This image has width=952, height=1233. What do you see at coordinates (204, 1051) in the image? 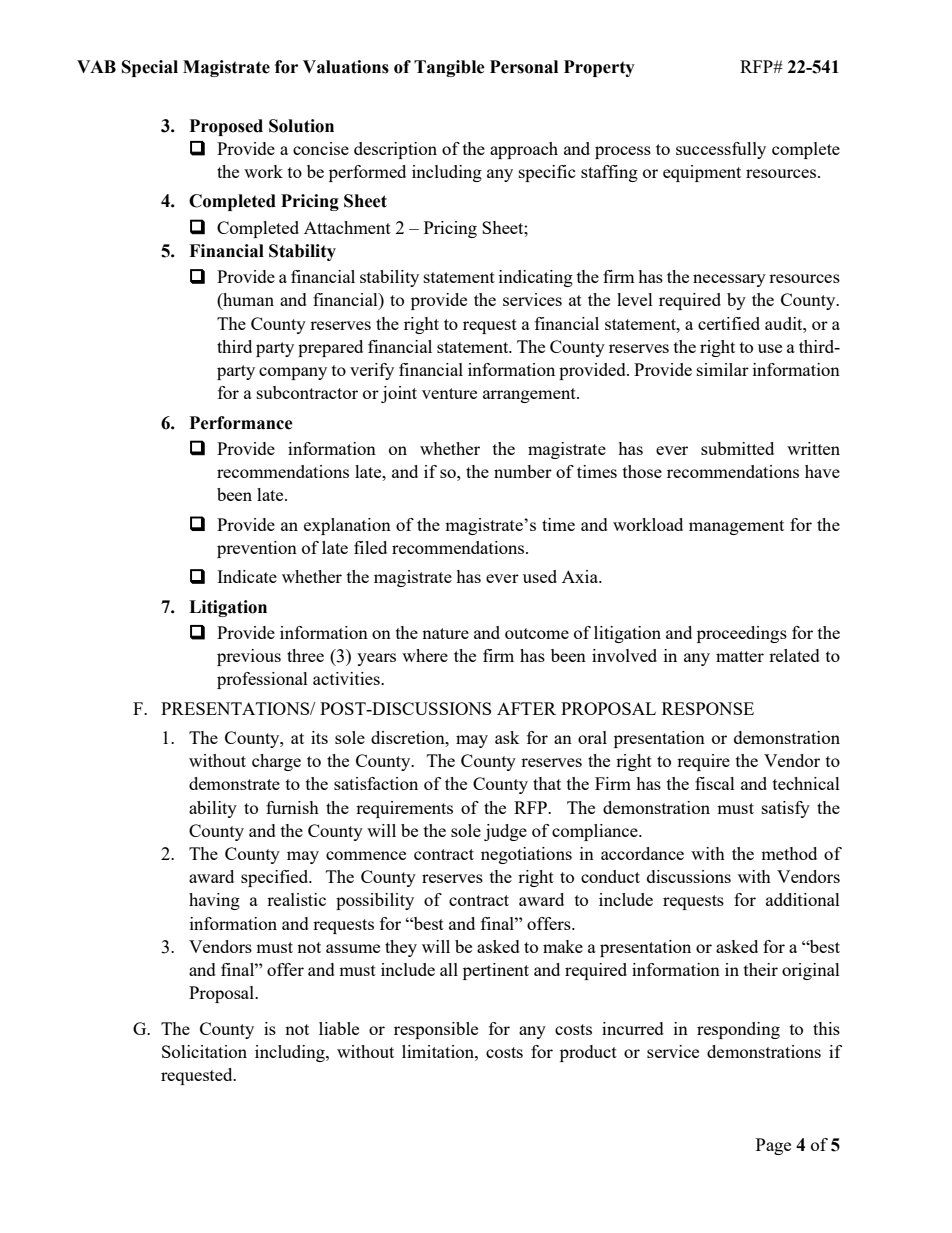
I see `Solicitation` at bounding box center [204, 1051].
